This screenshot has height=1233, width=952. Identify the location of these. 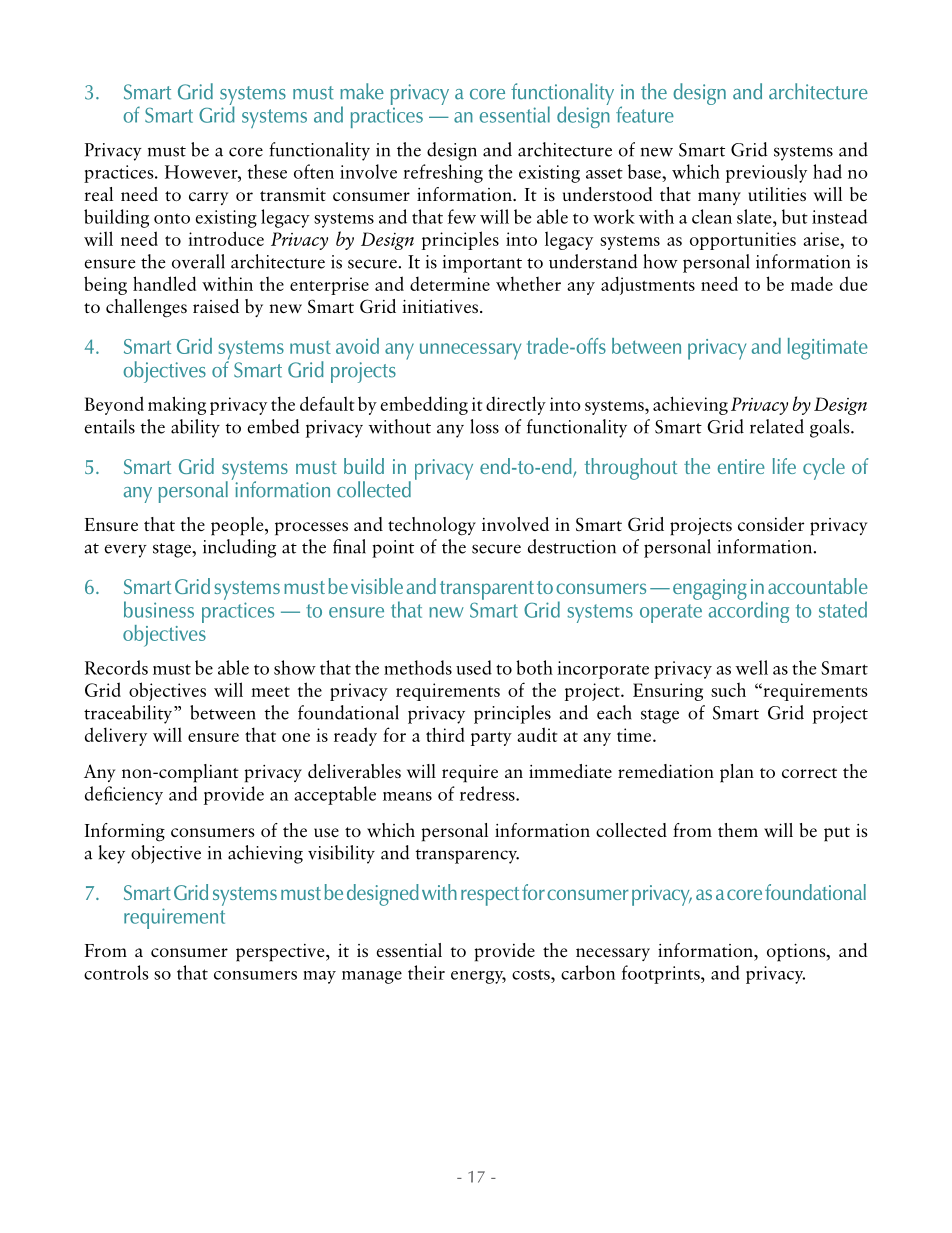
(267, 171).
